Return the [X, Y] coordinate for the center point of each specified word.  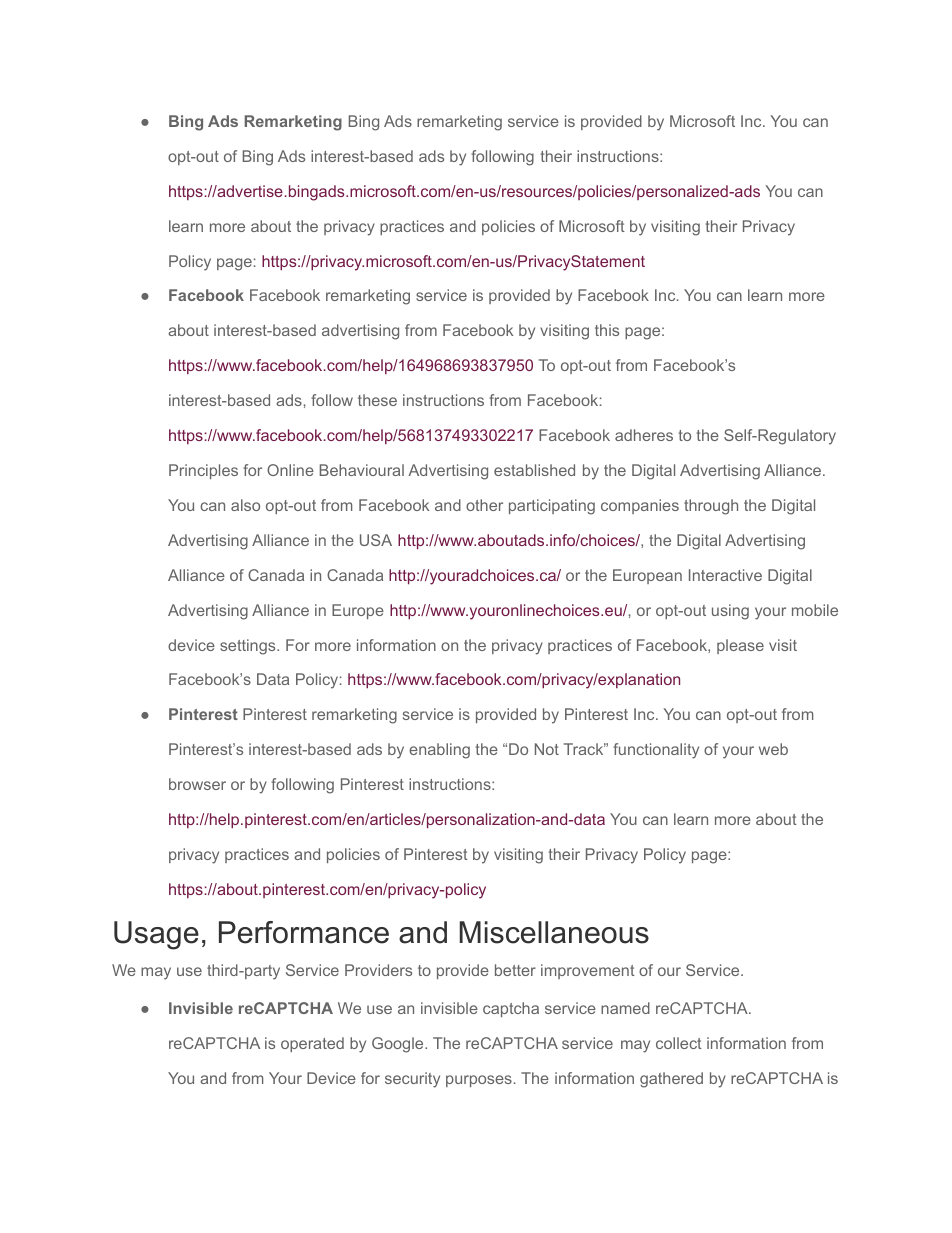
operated [312, 1044]
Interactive [725, 575]
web [773, 749]
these [377, 400]
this [607, 330]
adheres [644, 435]
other [484, 505]
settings [249, 647]
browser [197, 784]
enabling [439, 751]
